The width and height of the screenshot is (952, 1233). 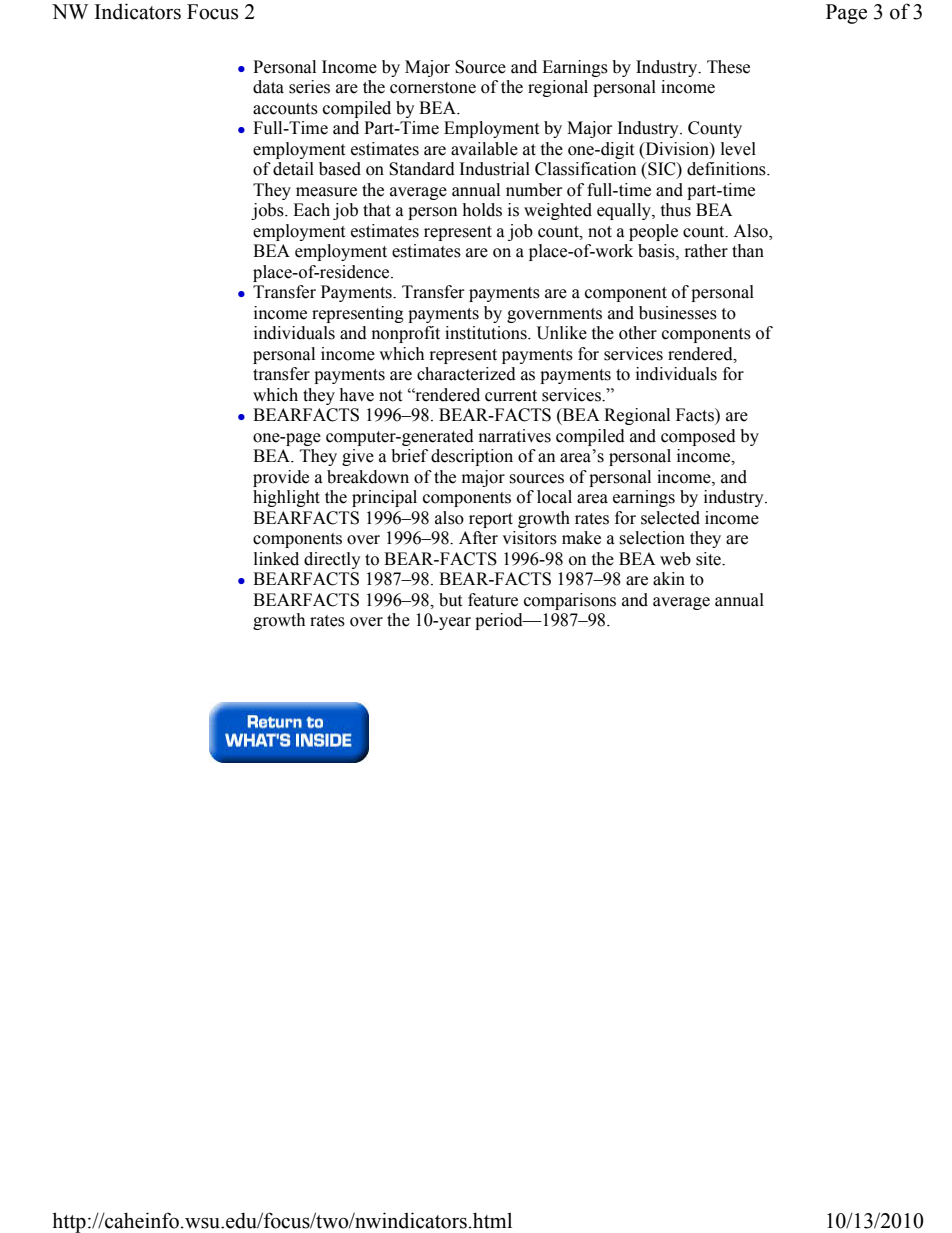 What do you see at coordinates (493, 600) in the screenshot?
I see `feature` at bounding box center [493, 600].
